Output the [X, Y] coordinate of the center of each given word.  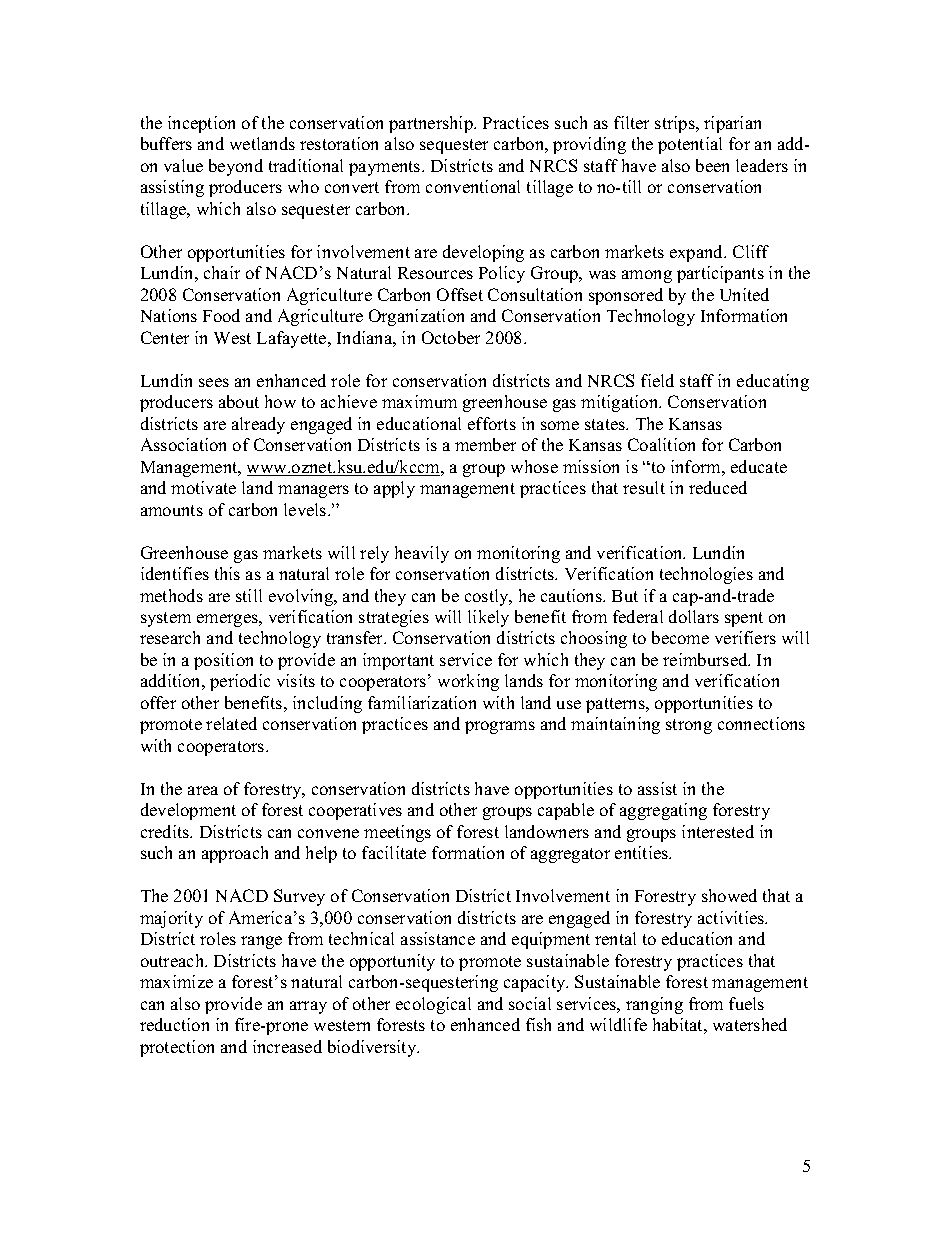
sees [214, 382]
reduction [174, 1024]
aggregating [663, 811]
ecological [433, 1005]
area [203, 790]
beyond [236, 167]
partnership [432, 124]
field [657, 380]
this [227, 573]
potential [690, 145]
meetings [397, 833]
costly [488, 597]
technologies [706, 575]
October [451, 337]
